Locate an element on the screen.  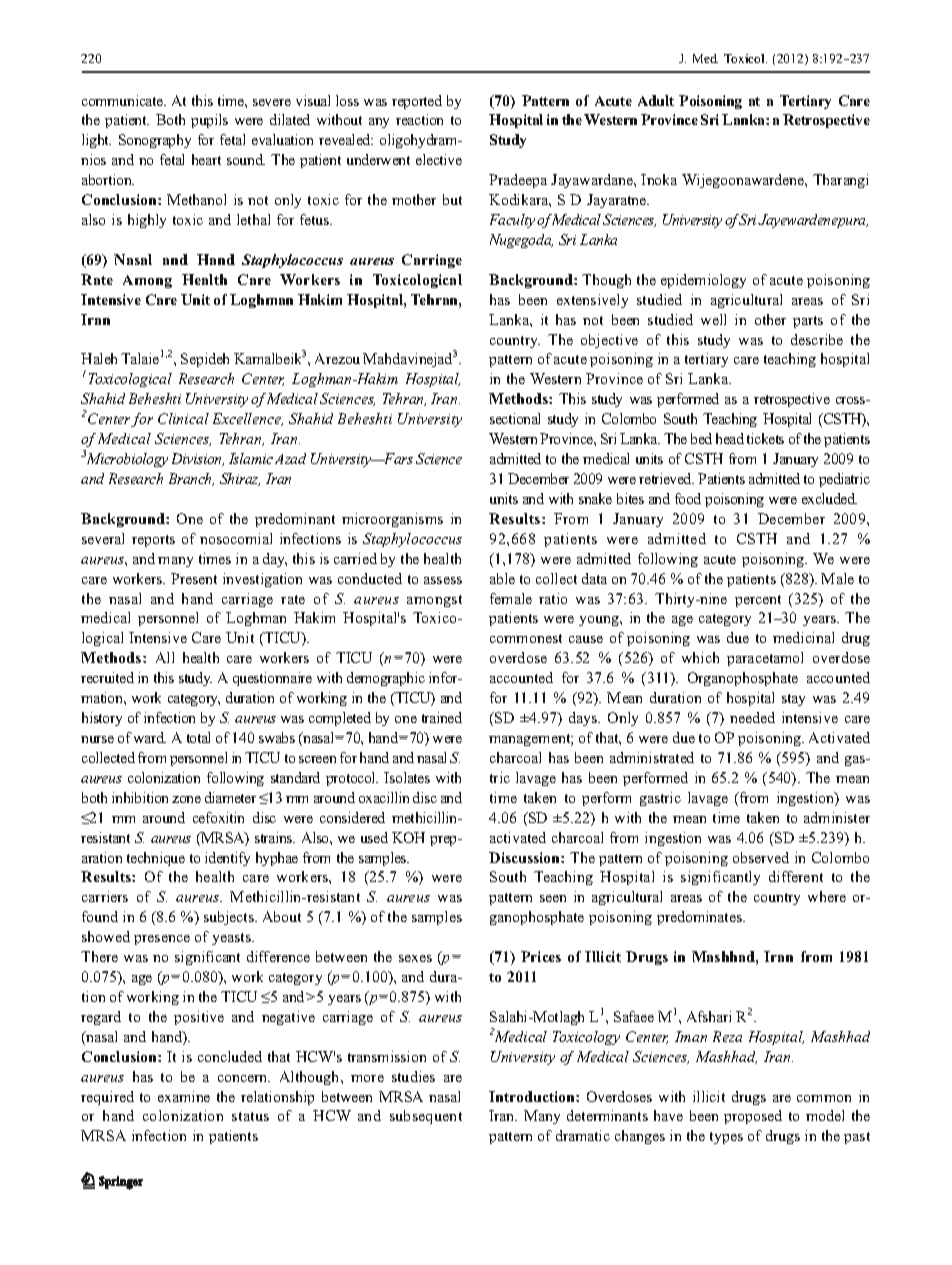
microorganisms is located at coordinates (392, 520).
